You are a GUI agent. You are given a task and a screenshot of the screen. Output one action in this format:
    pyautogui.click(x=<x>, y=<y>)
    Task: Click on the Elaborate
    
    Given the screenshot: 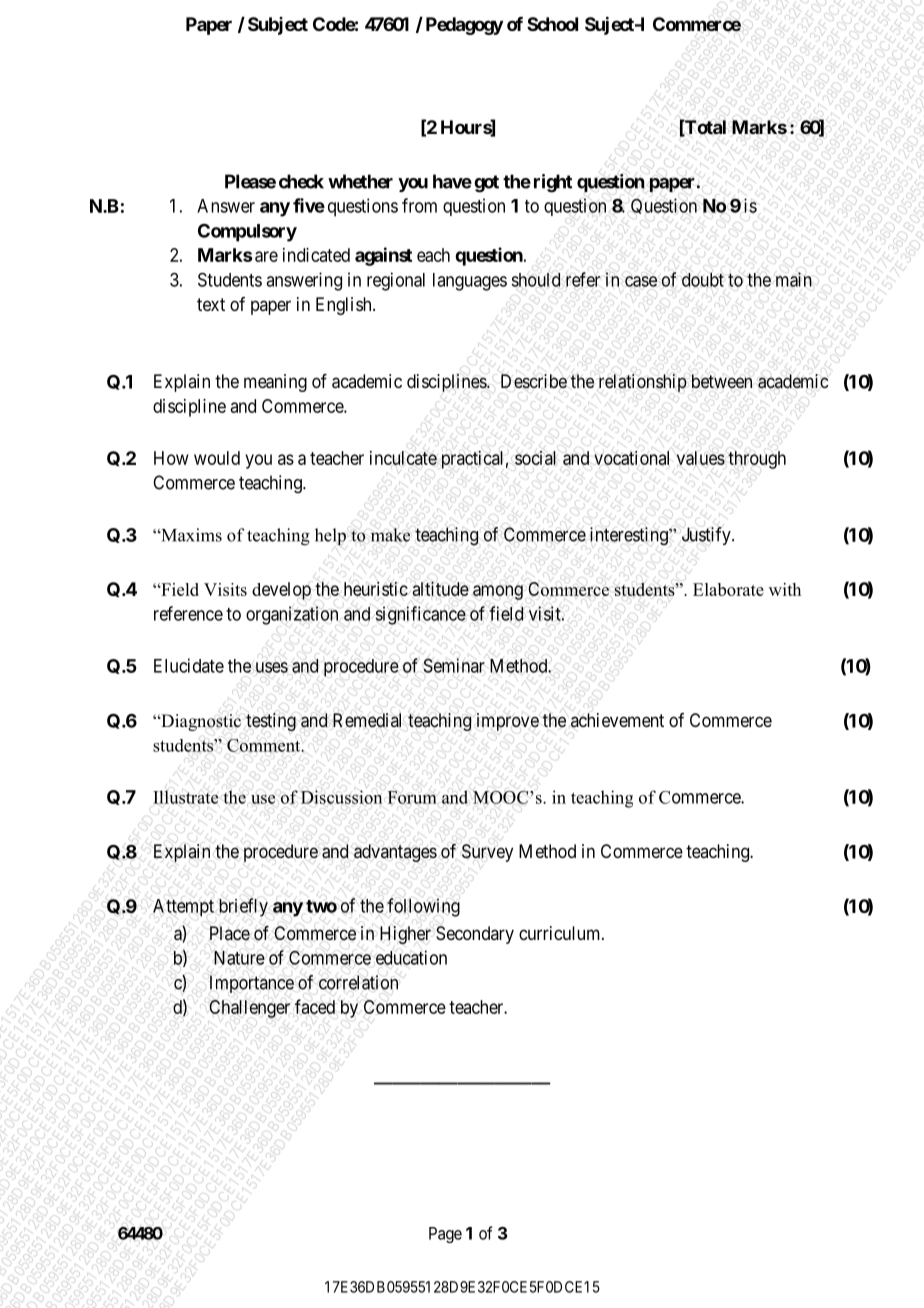 What is the action you would take?
    pyautogui.click(x=728, y=589)
